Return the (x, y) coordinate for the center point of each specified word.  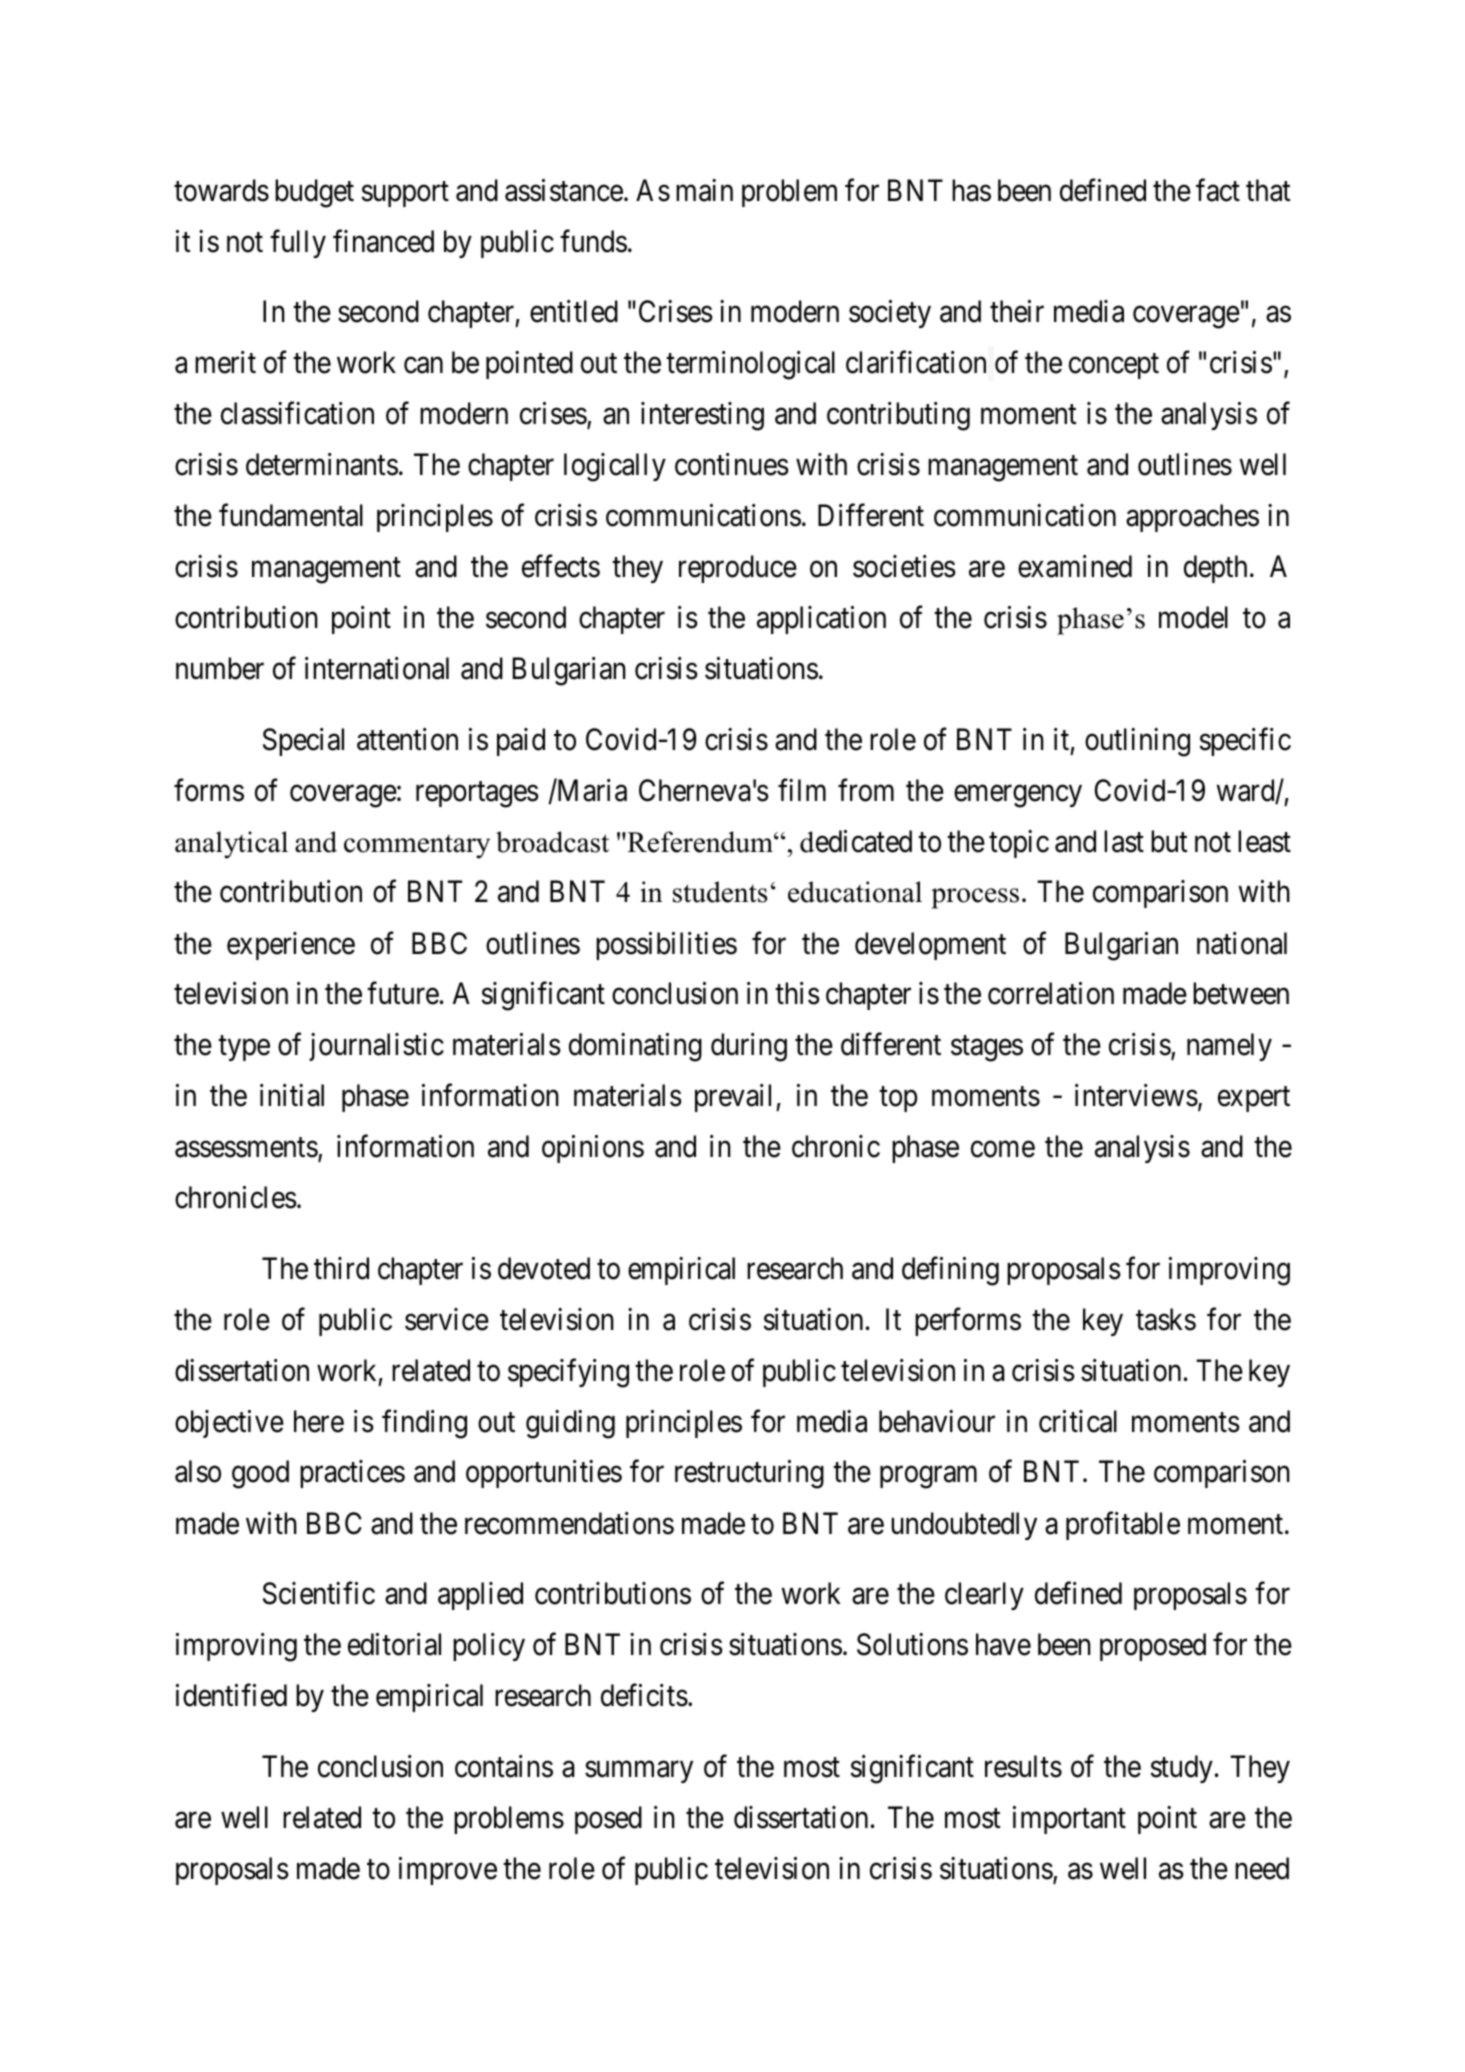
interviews (1136, 1095)
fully (298, 244)
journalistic (376, 1047)
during (749, 1047)
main (704, 190)
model (1193, 617)
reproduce (738, 569)
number (220, 668)
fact (1218, 190)
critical (1078, 1421)
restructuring (749, 1474)
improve (448, 1871)
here (319, 1421)
